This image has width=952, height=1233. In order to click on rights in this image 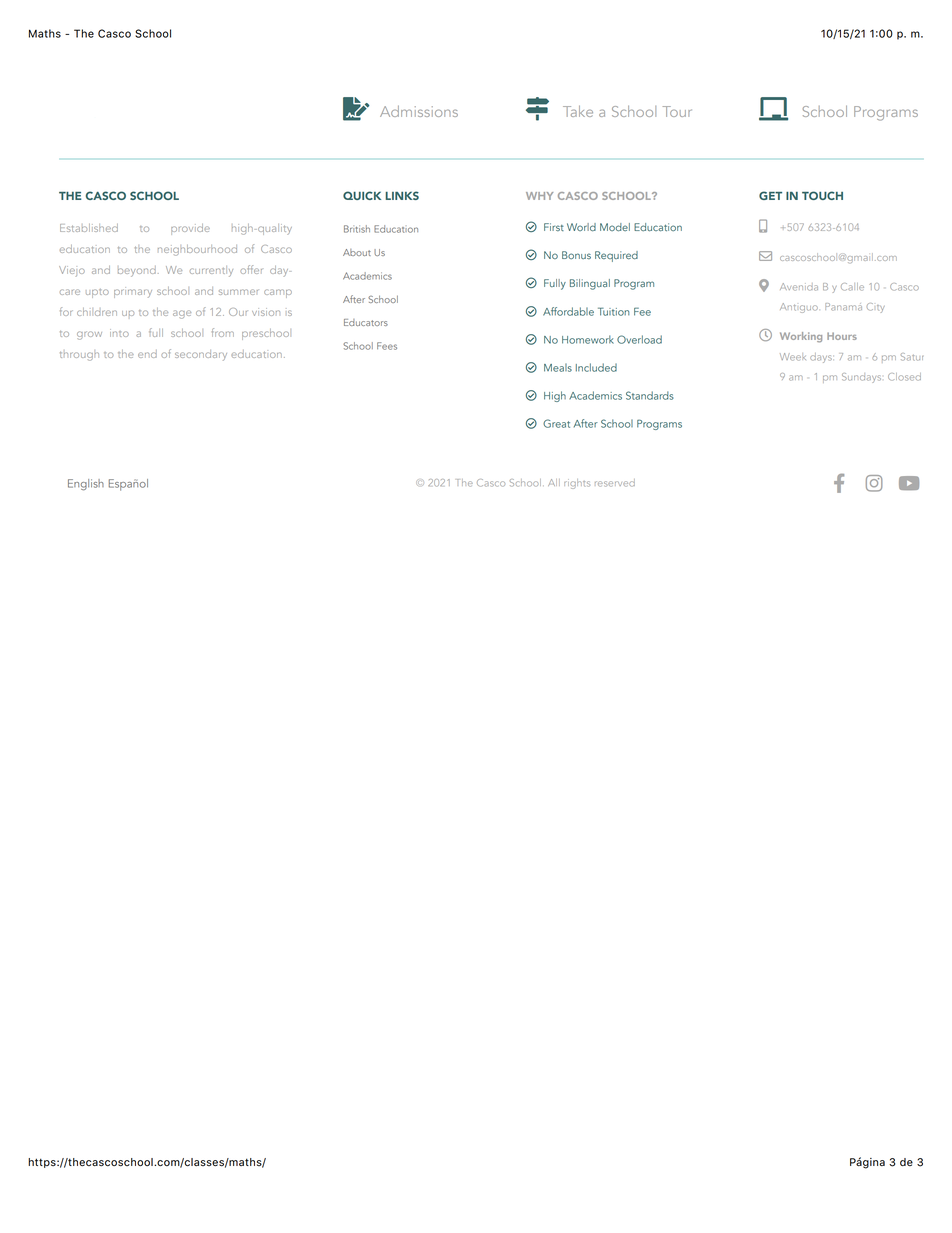, I will do `click(577, 484)`.
